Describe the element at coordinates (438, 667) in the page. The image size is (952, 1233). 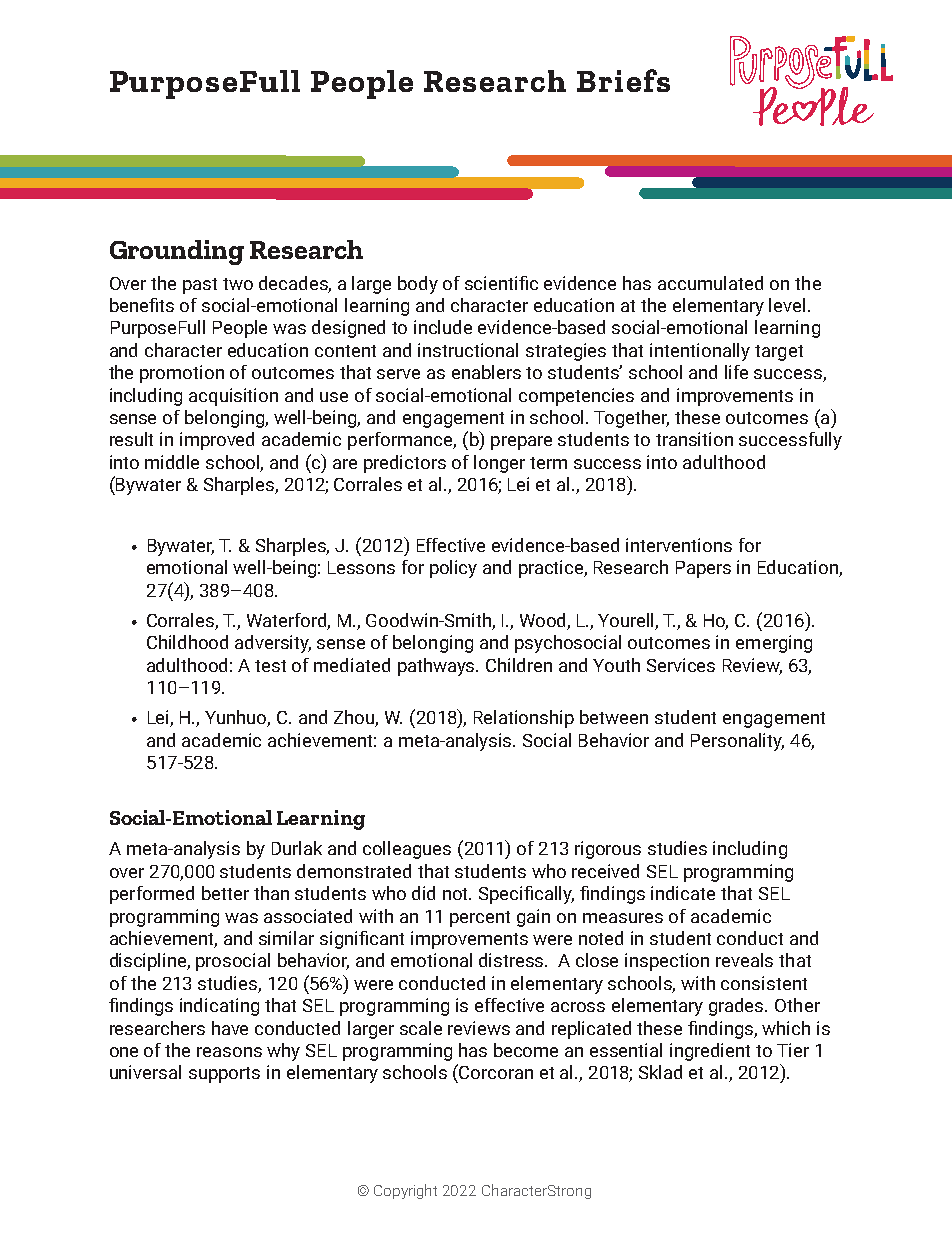
I see `pathways` at that location.
